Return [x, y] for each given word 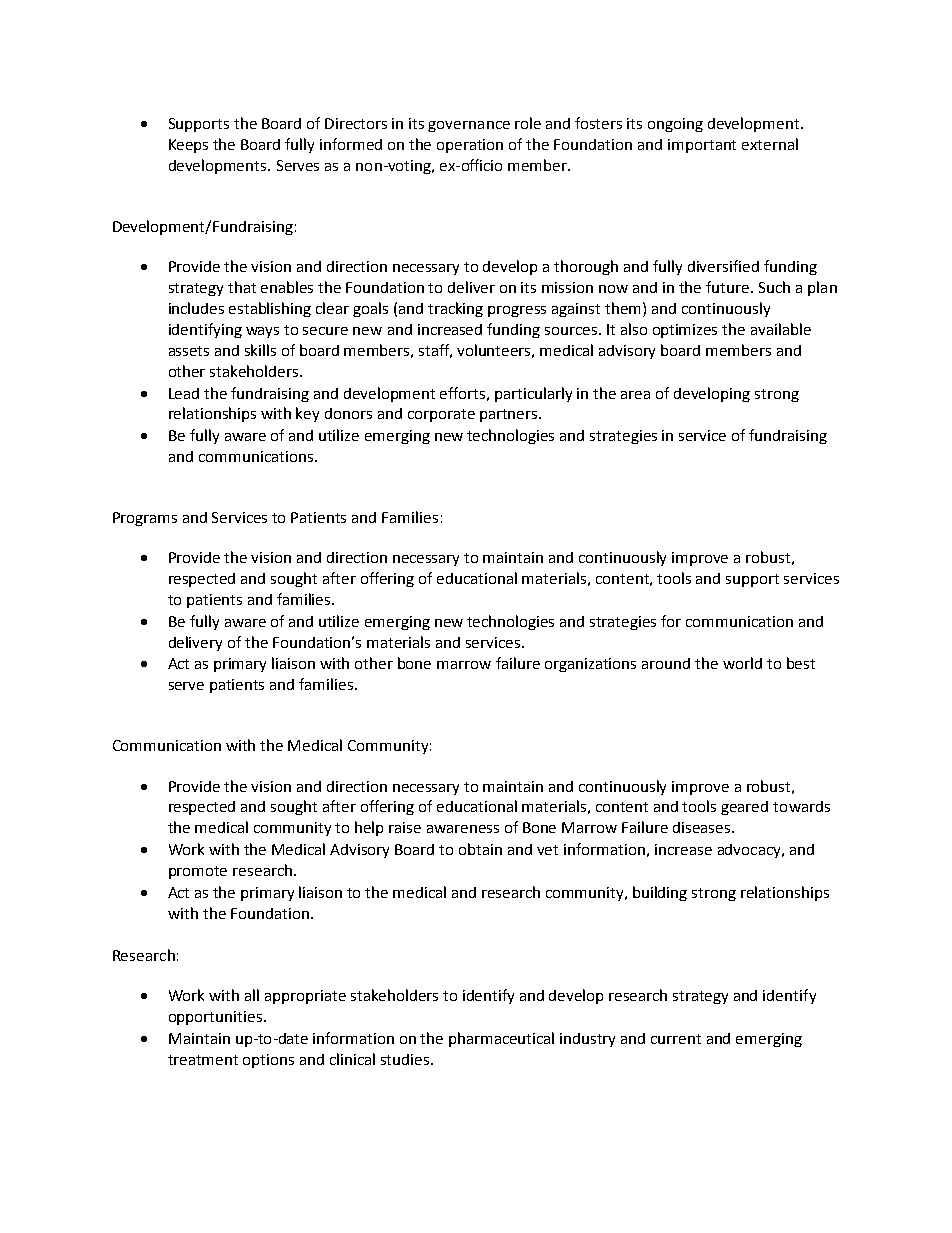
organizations [590, 665]
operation [470, 146]
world [742, 663]
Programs [145, 519]
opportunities [215, 1018]
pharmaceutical [501, 1039]
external [770, 144]
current [676, 1039]
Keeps [188, 146]
